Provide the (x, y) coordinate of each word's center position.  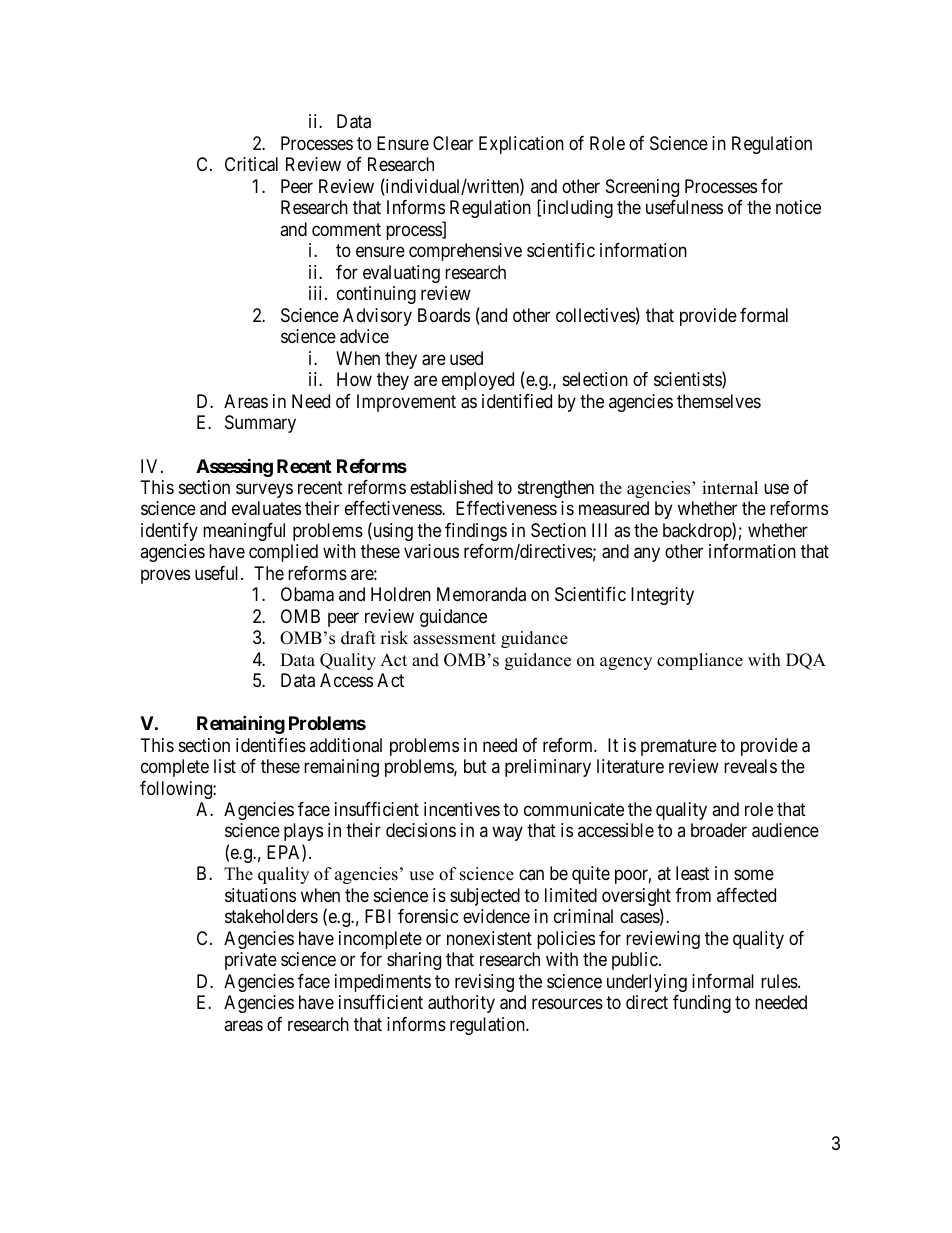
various (431, 551)
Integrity (662, 596)
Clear (453, 143)
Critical (251, 164)
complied (283, 553)
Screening (642, 188)
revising (484, 983)
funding (702, 1004)
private (251, 961)
